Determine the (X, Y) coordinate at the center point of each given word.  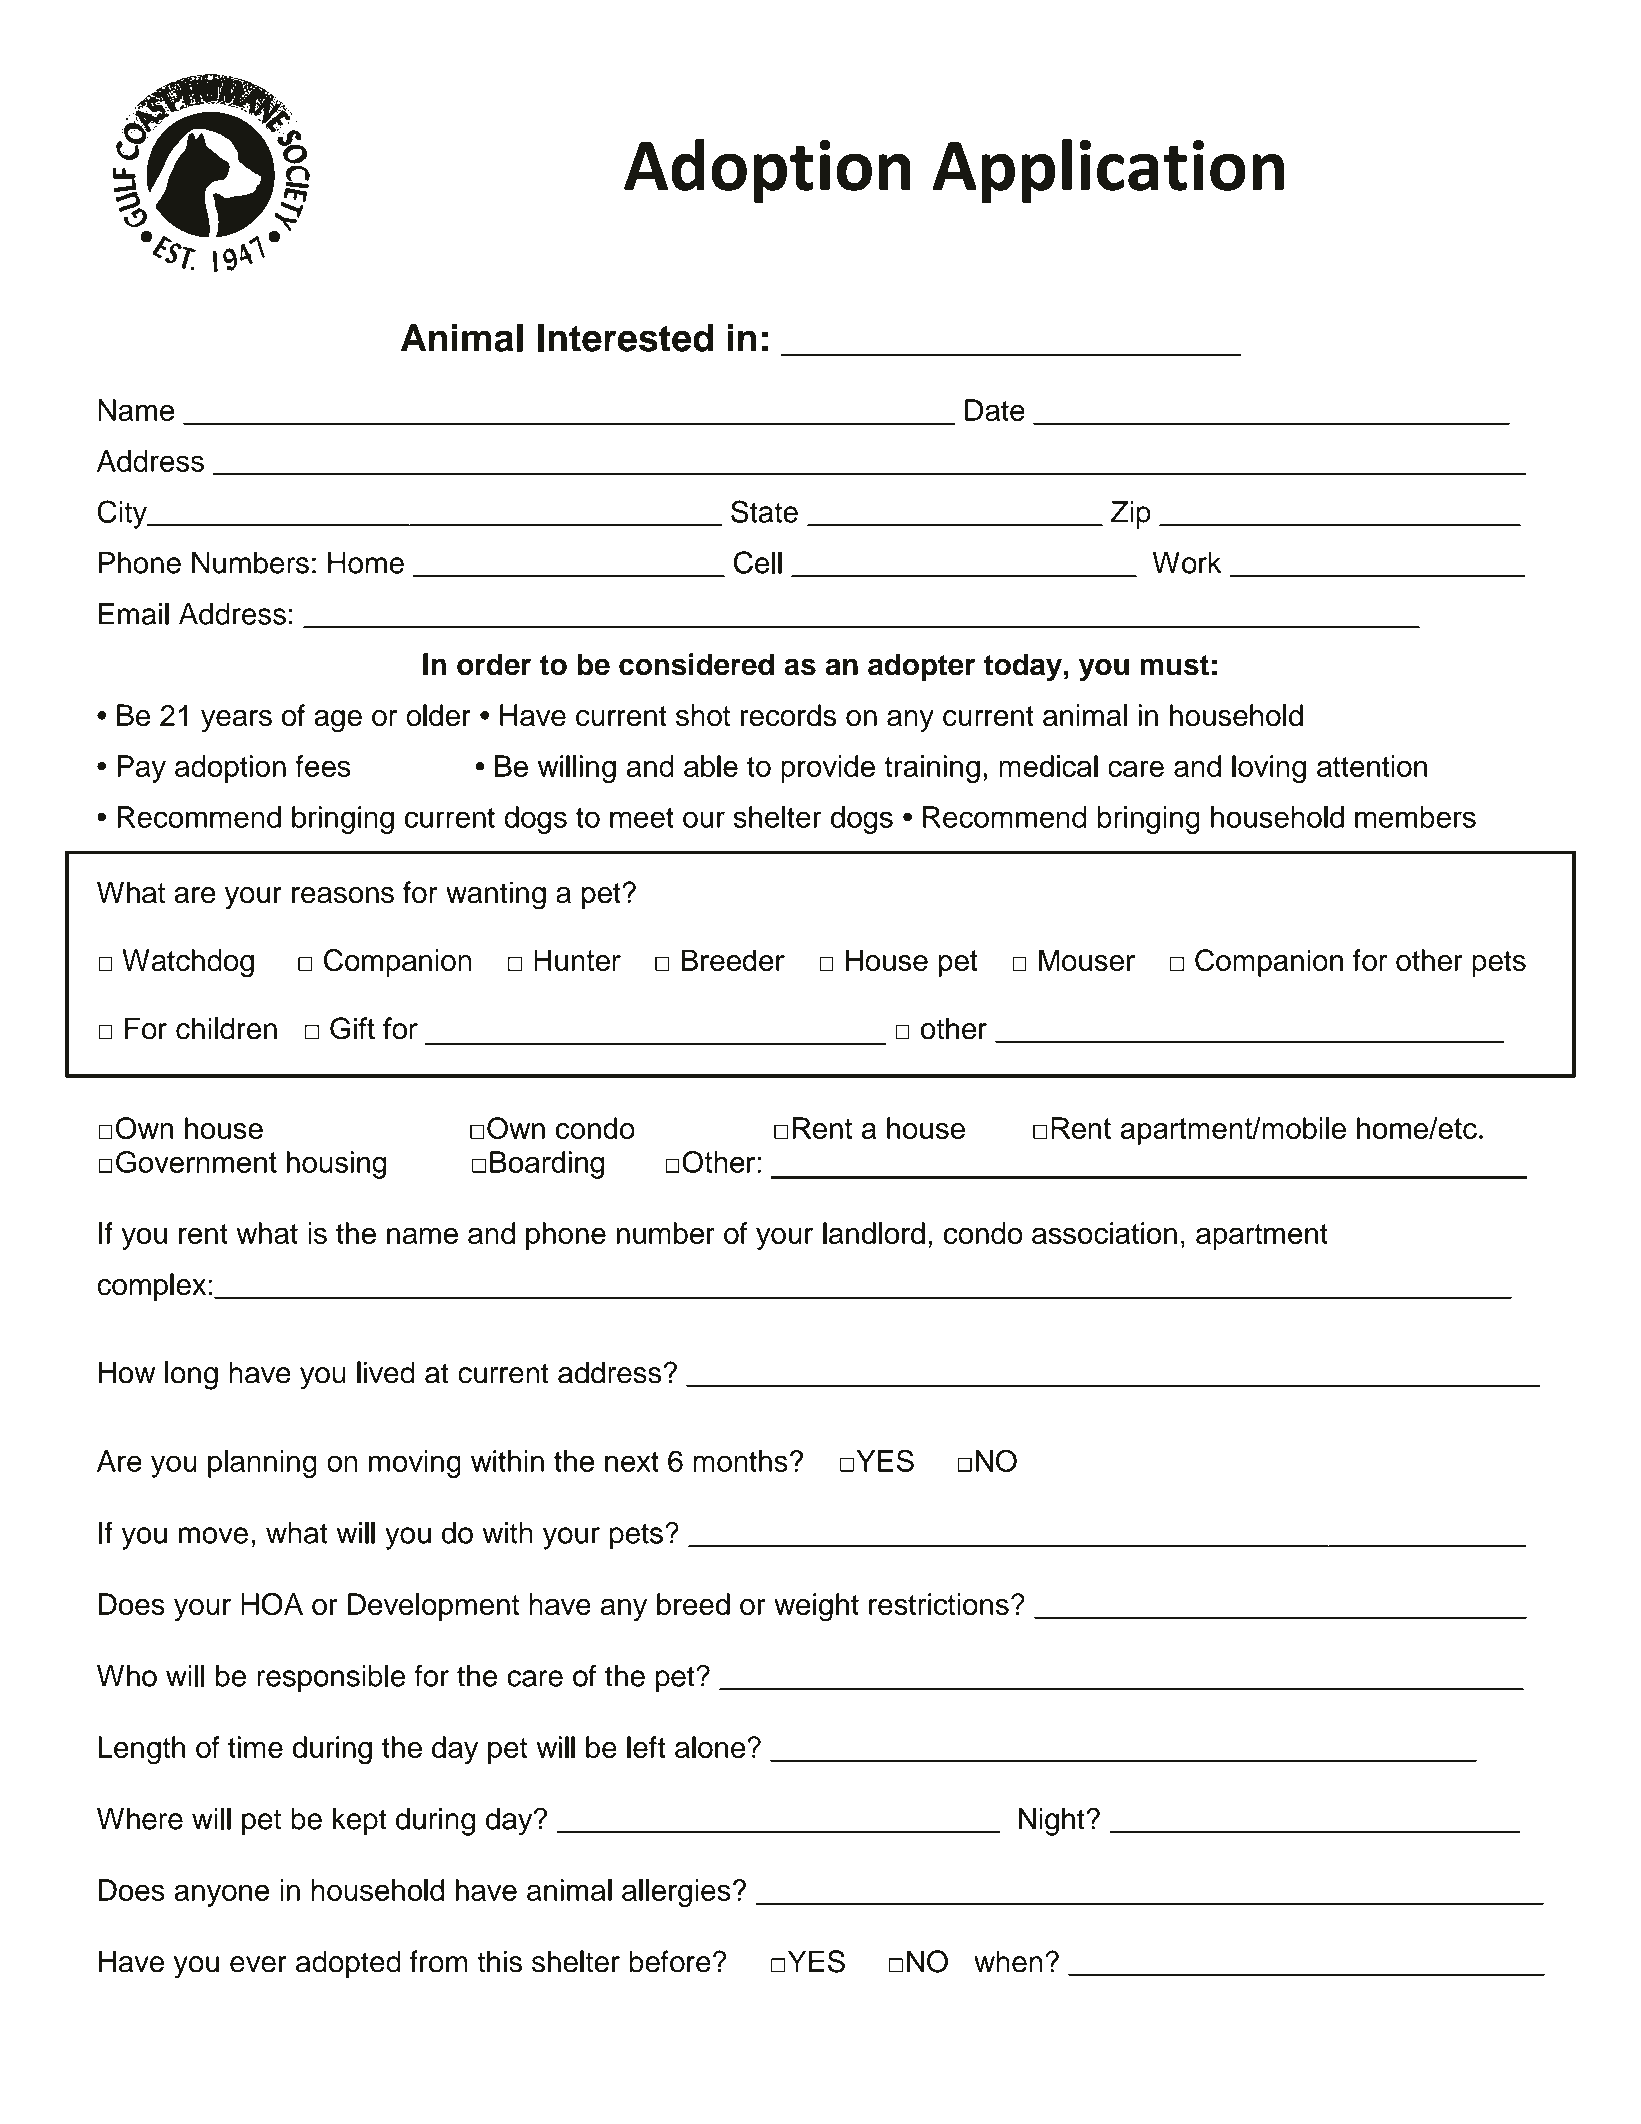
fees (323, 766)
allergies (676, 1893)
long (191, 1375)
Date (995, 410)
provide (828, 769)
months (740, 1461)
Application (1108, 171)
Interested (625, 338)
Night (1052, 1822)
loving (1269, 769)
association (1104, 1233)
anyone (222, 1895)
